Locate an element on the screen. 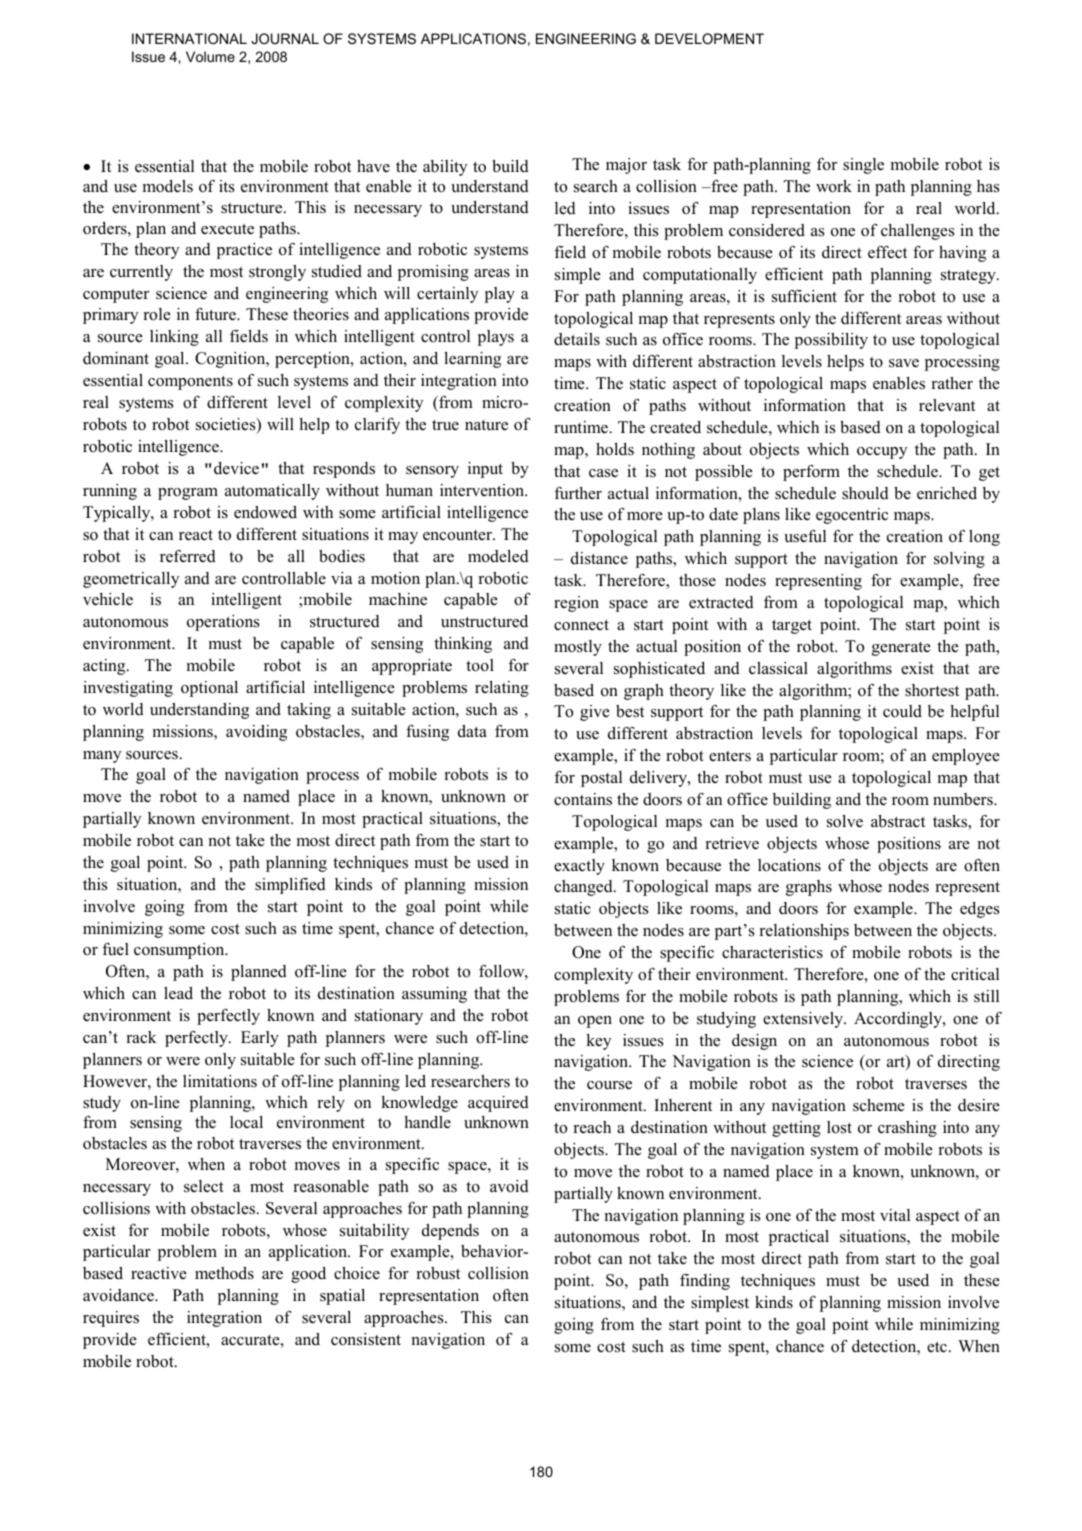  optional is located at coordinates (209, 689).
